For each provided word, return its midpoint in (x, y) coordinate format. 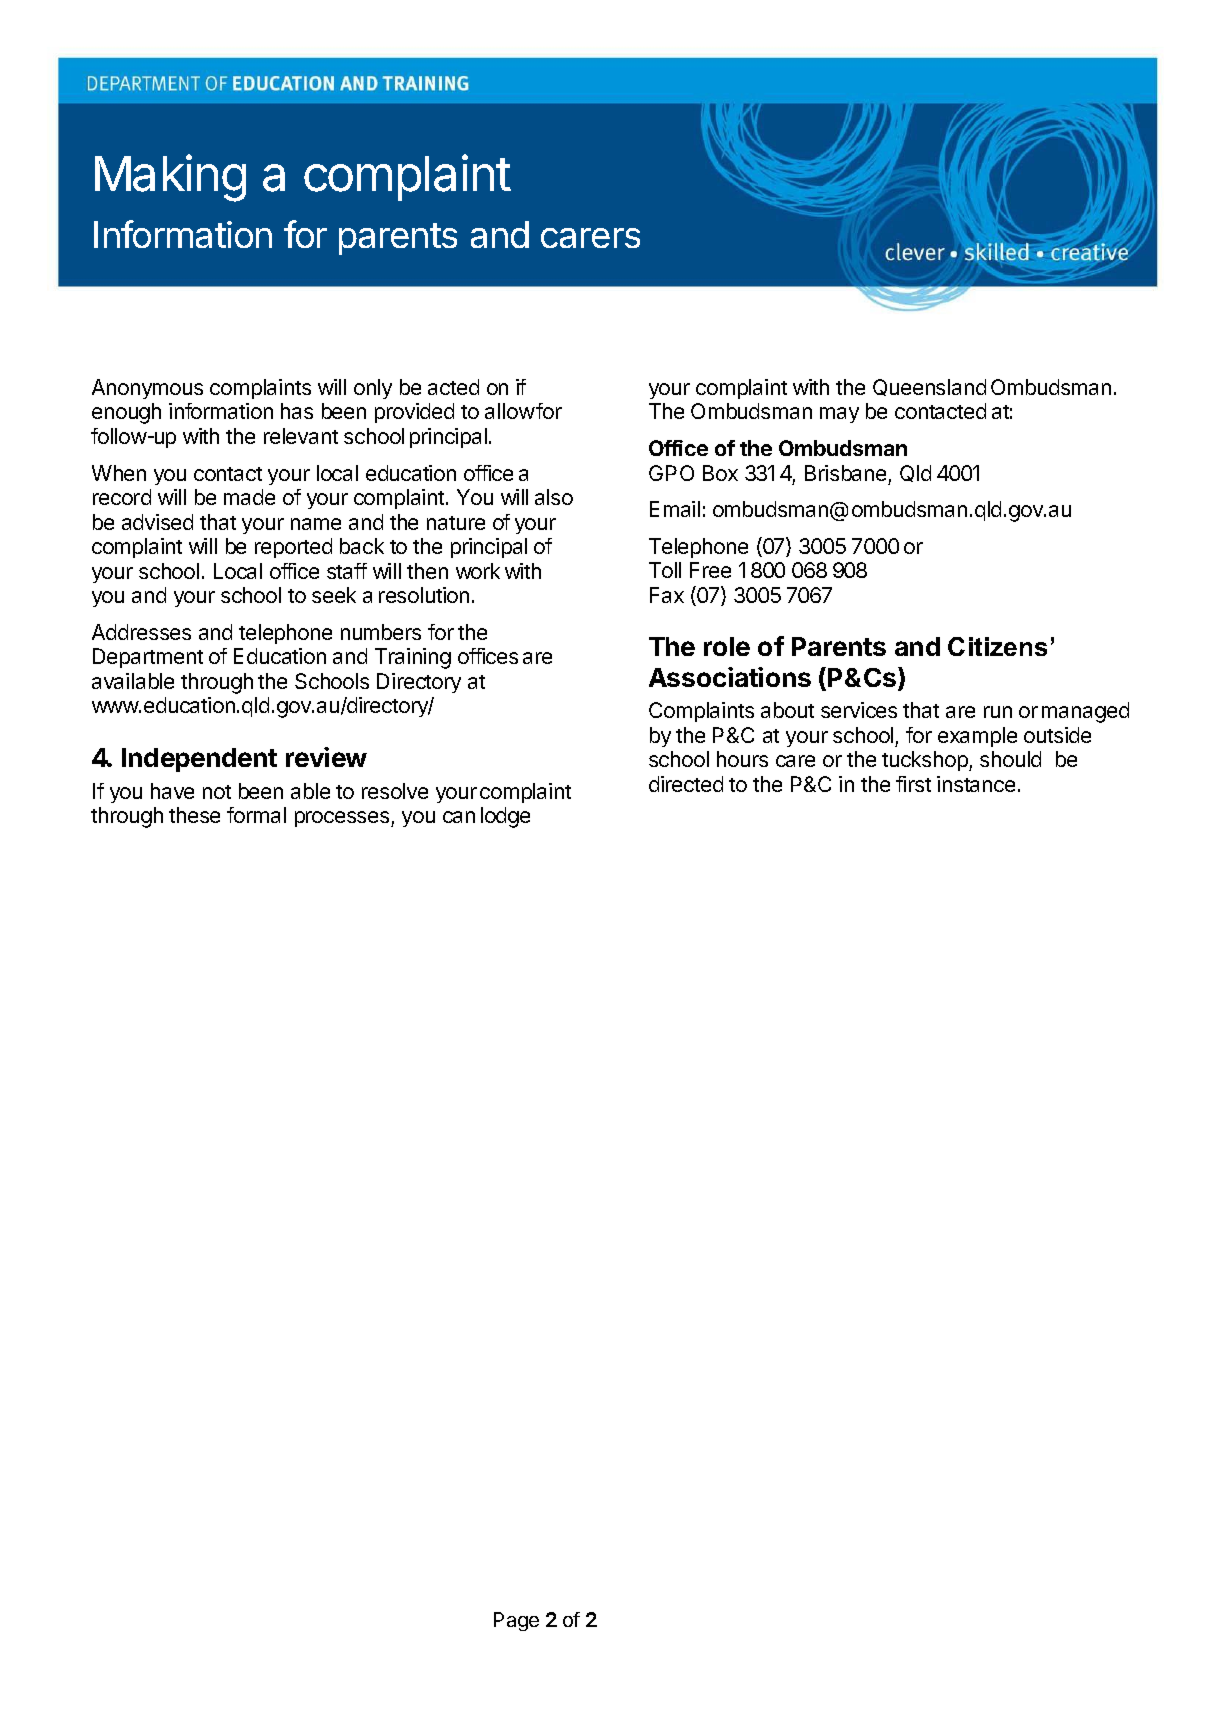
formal (256, 815)
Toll (665, 570)
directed (686, 784)
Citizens (997, 646)
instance (976, 784)
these (194, 815)
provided (414, 413)
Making (170, 178)
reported (293, 548)
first (913, 784)
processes (343, 819)
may (839, 415)
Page (516, 1621)
